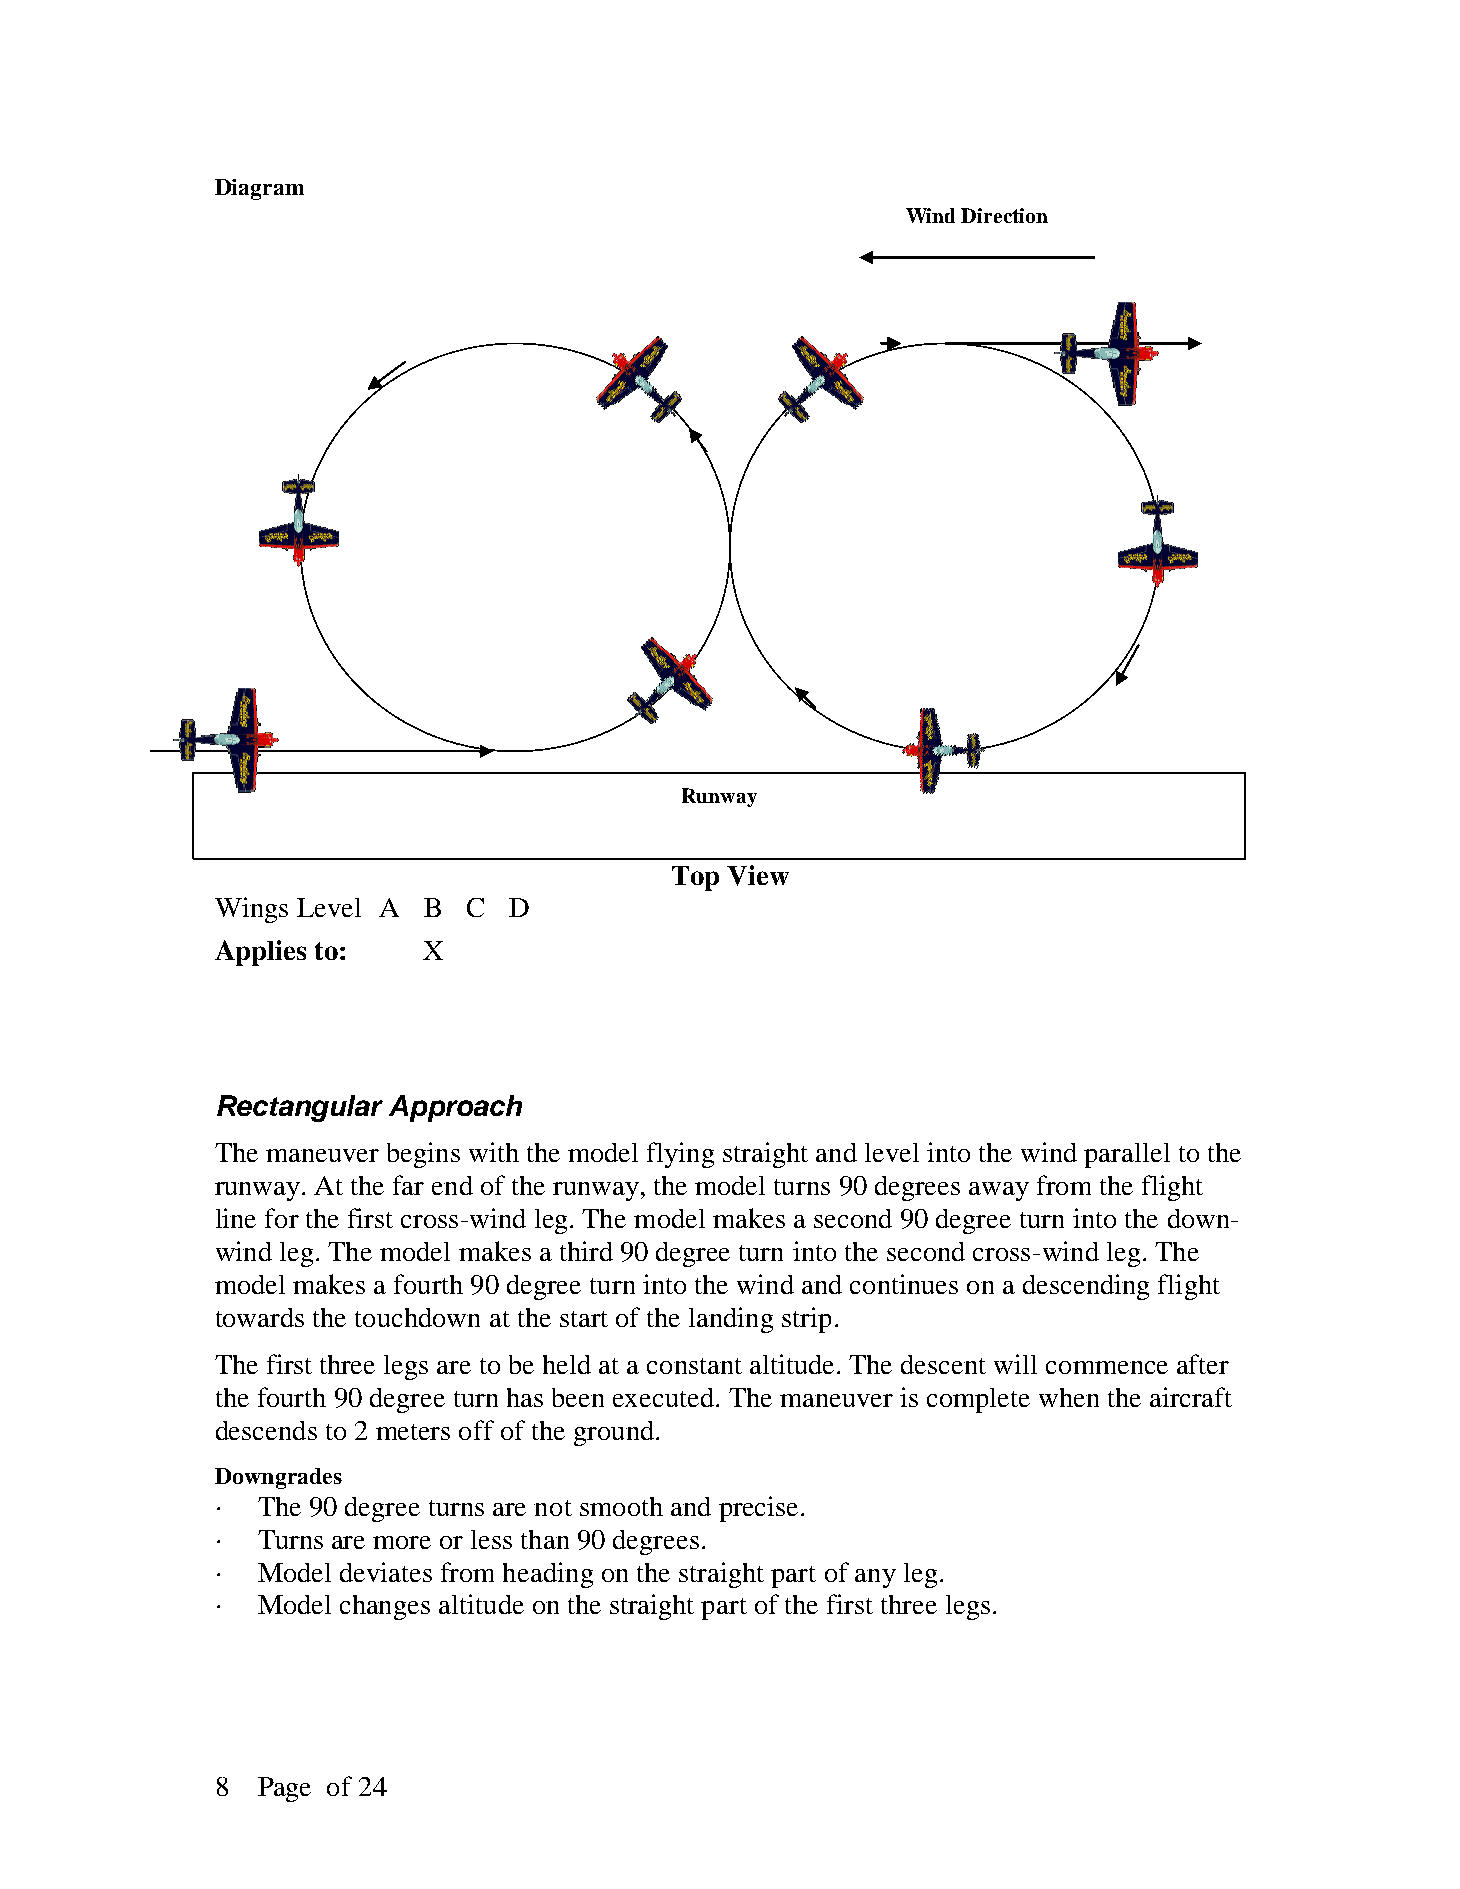  Describe the element at coordinates (259, 189) in the image. I see `Diagram` at that location.
